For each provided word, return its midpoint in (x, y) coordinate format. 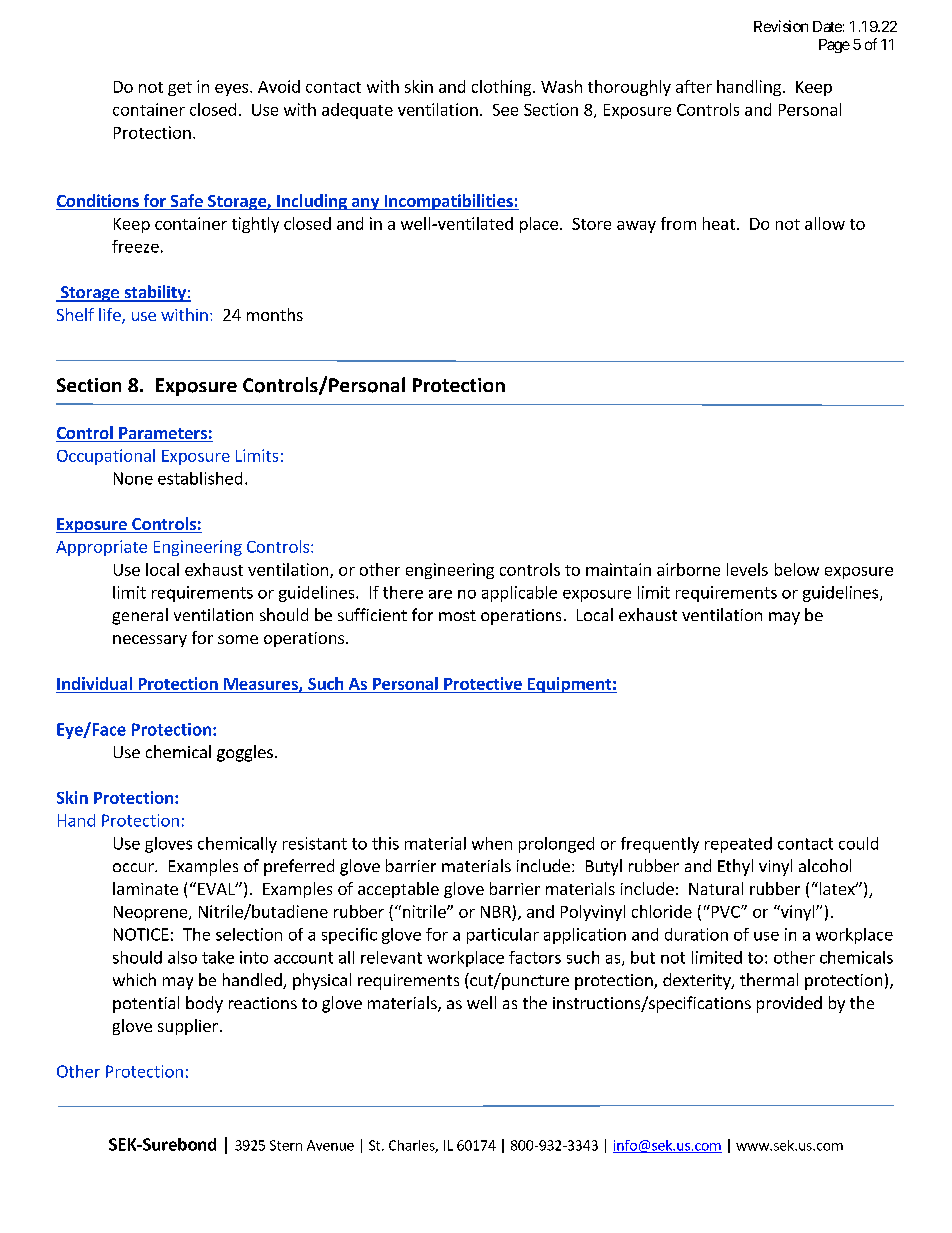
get (180, 89)
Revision (781, 26)
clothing (503, 88)
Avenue (330, 1145)
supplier (188, 1027)
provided (789, 1004)
